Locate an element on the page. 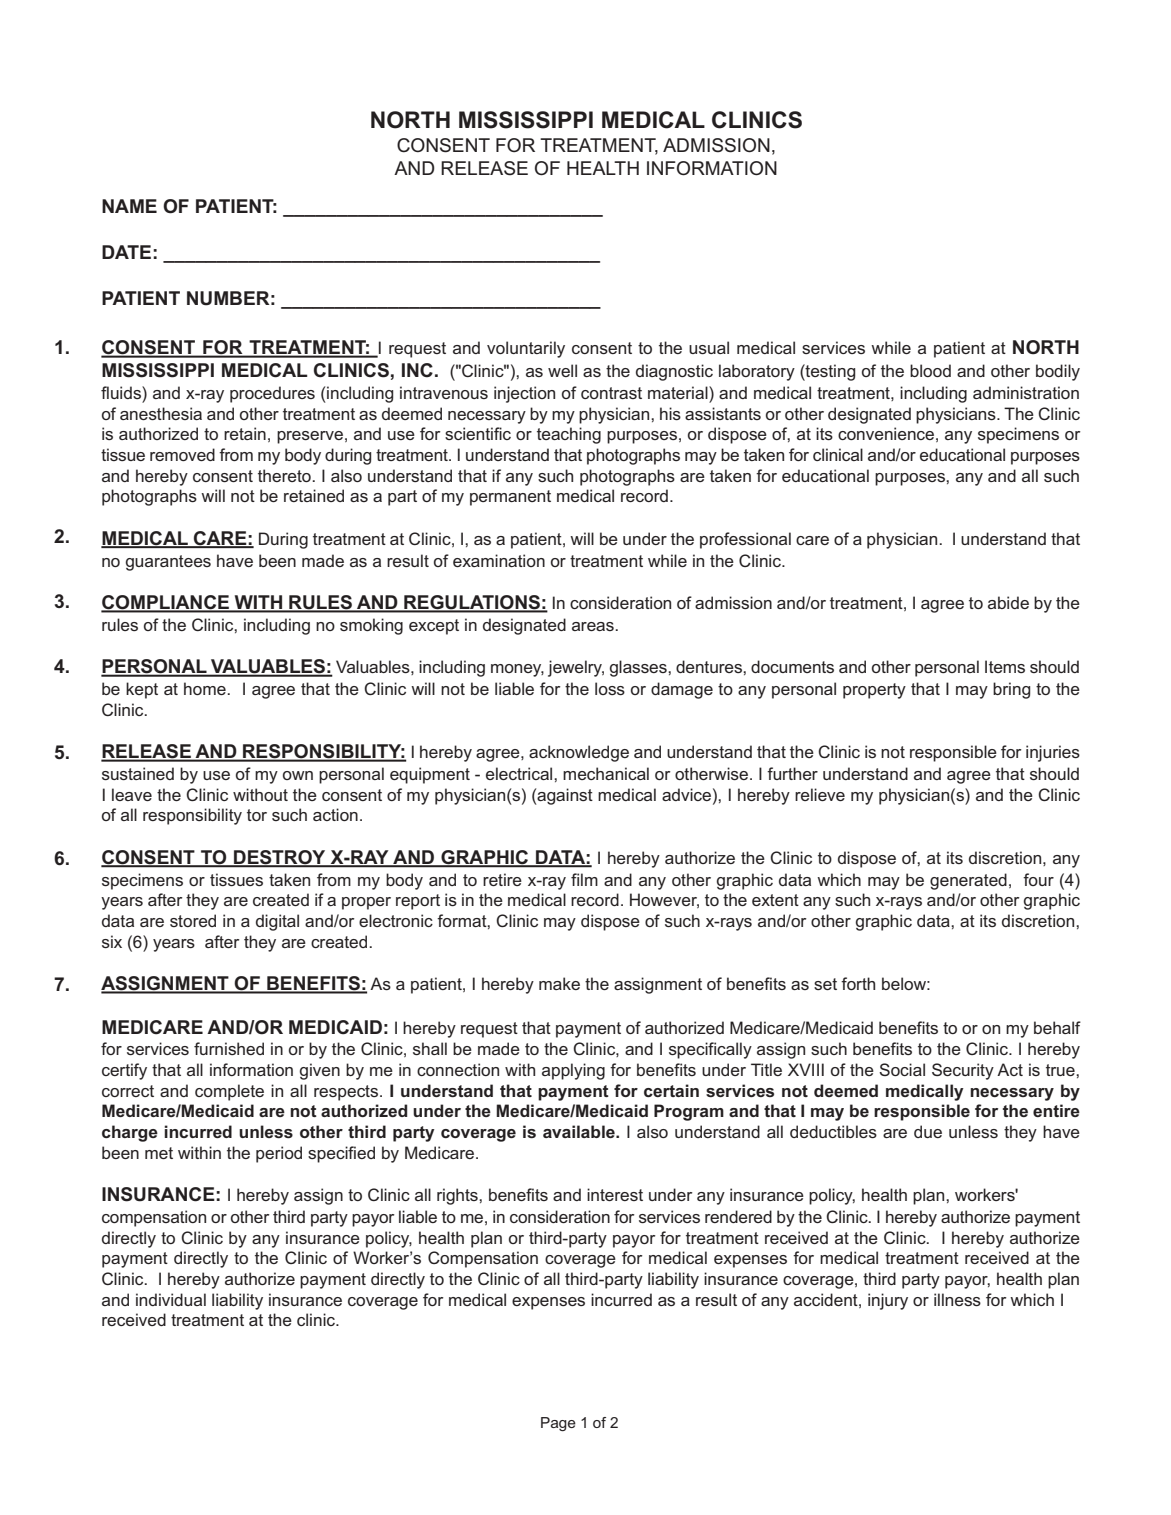 Image resolution: width=1171 pixels, height=1515 pixels. voluntarily is located at coordinates (526, 349).
